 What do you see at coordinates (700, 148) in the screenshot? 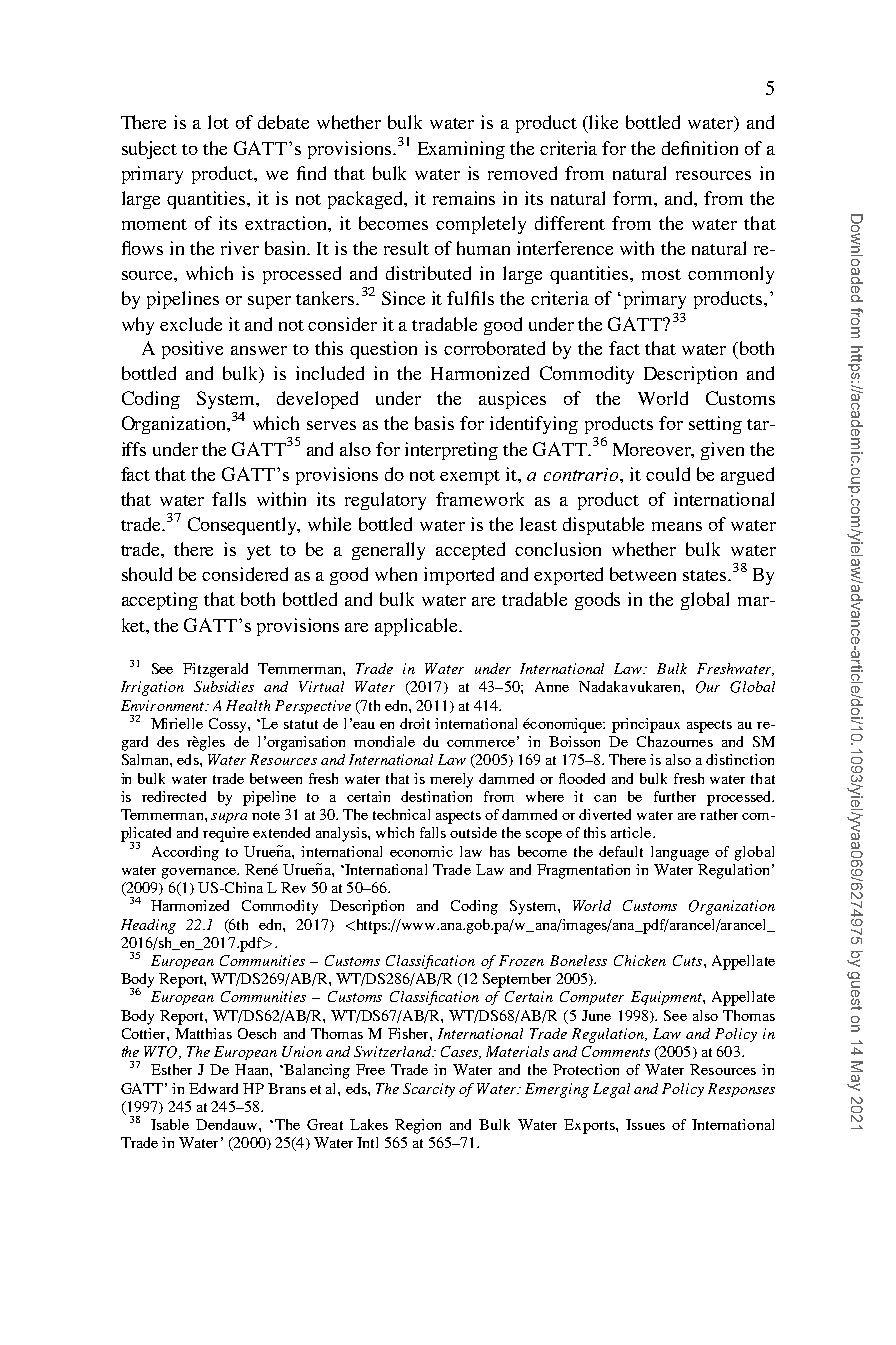
I see `definition` at bounding box center [700, 148].
